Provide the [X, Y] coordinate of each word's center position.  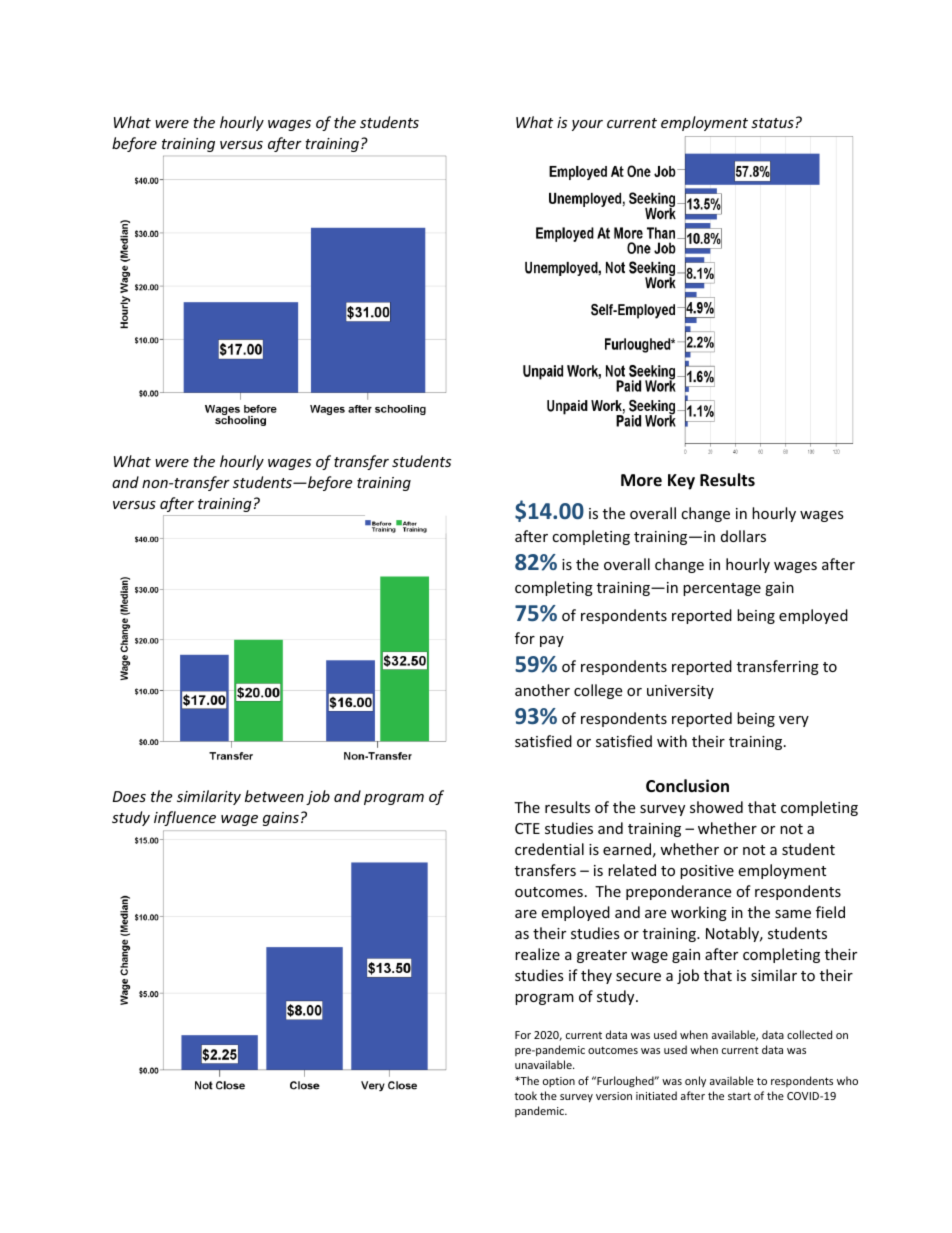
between [274, 796]
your [587, 125]
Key [681, 482]
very [794, 721]
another [542, 690]
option [559, 1082]
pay [552, 641]
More [641, 480]
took [525, 1095]
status [772, 123]
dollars [743, 536]
